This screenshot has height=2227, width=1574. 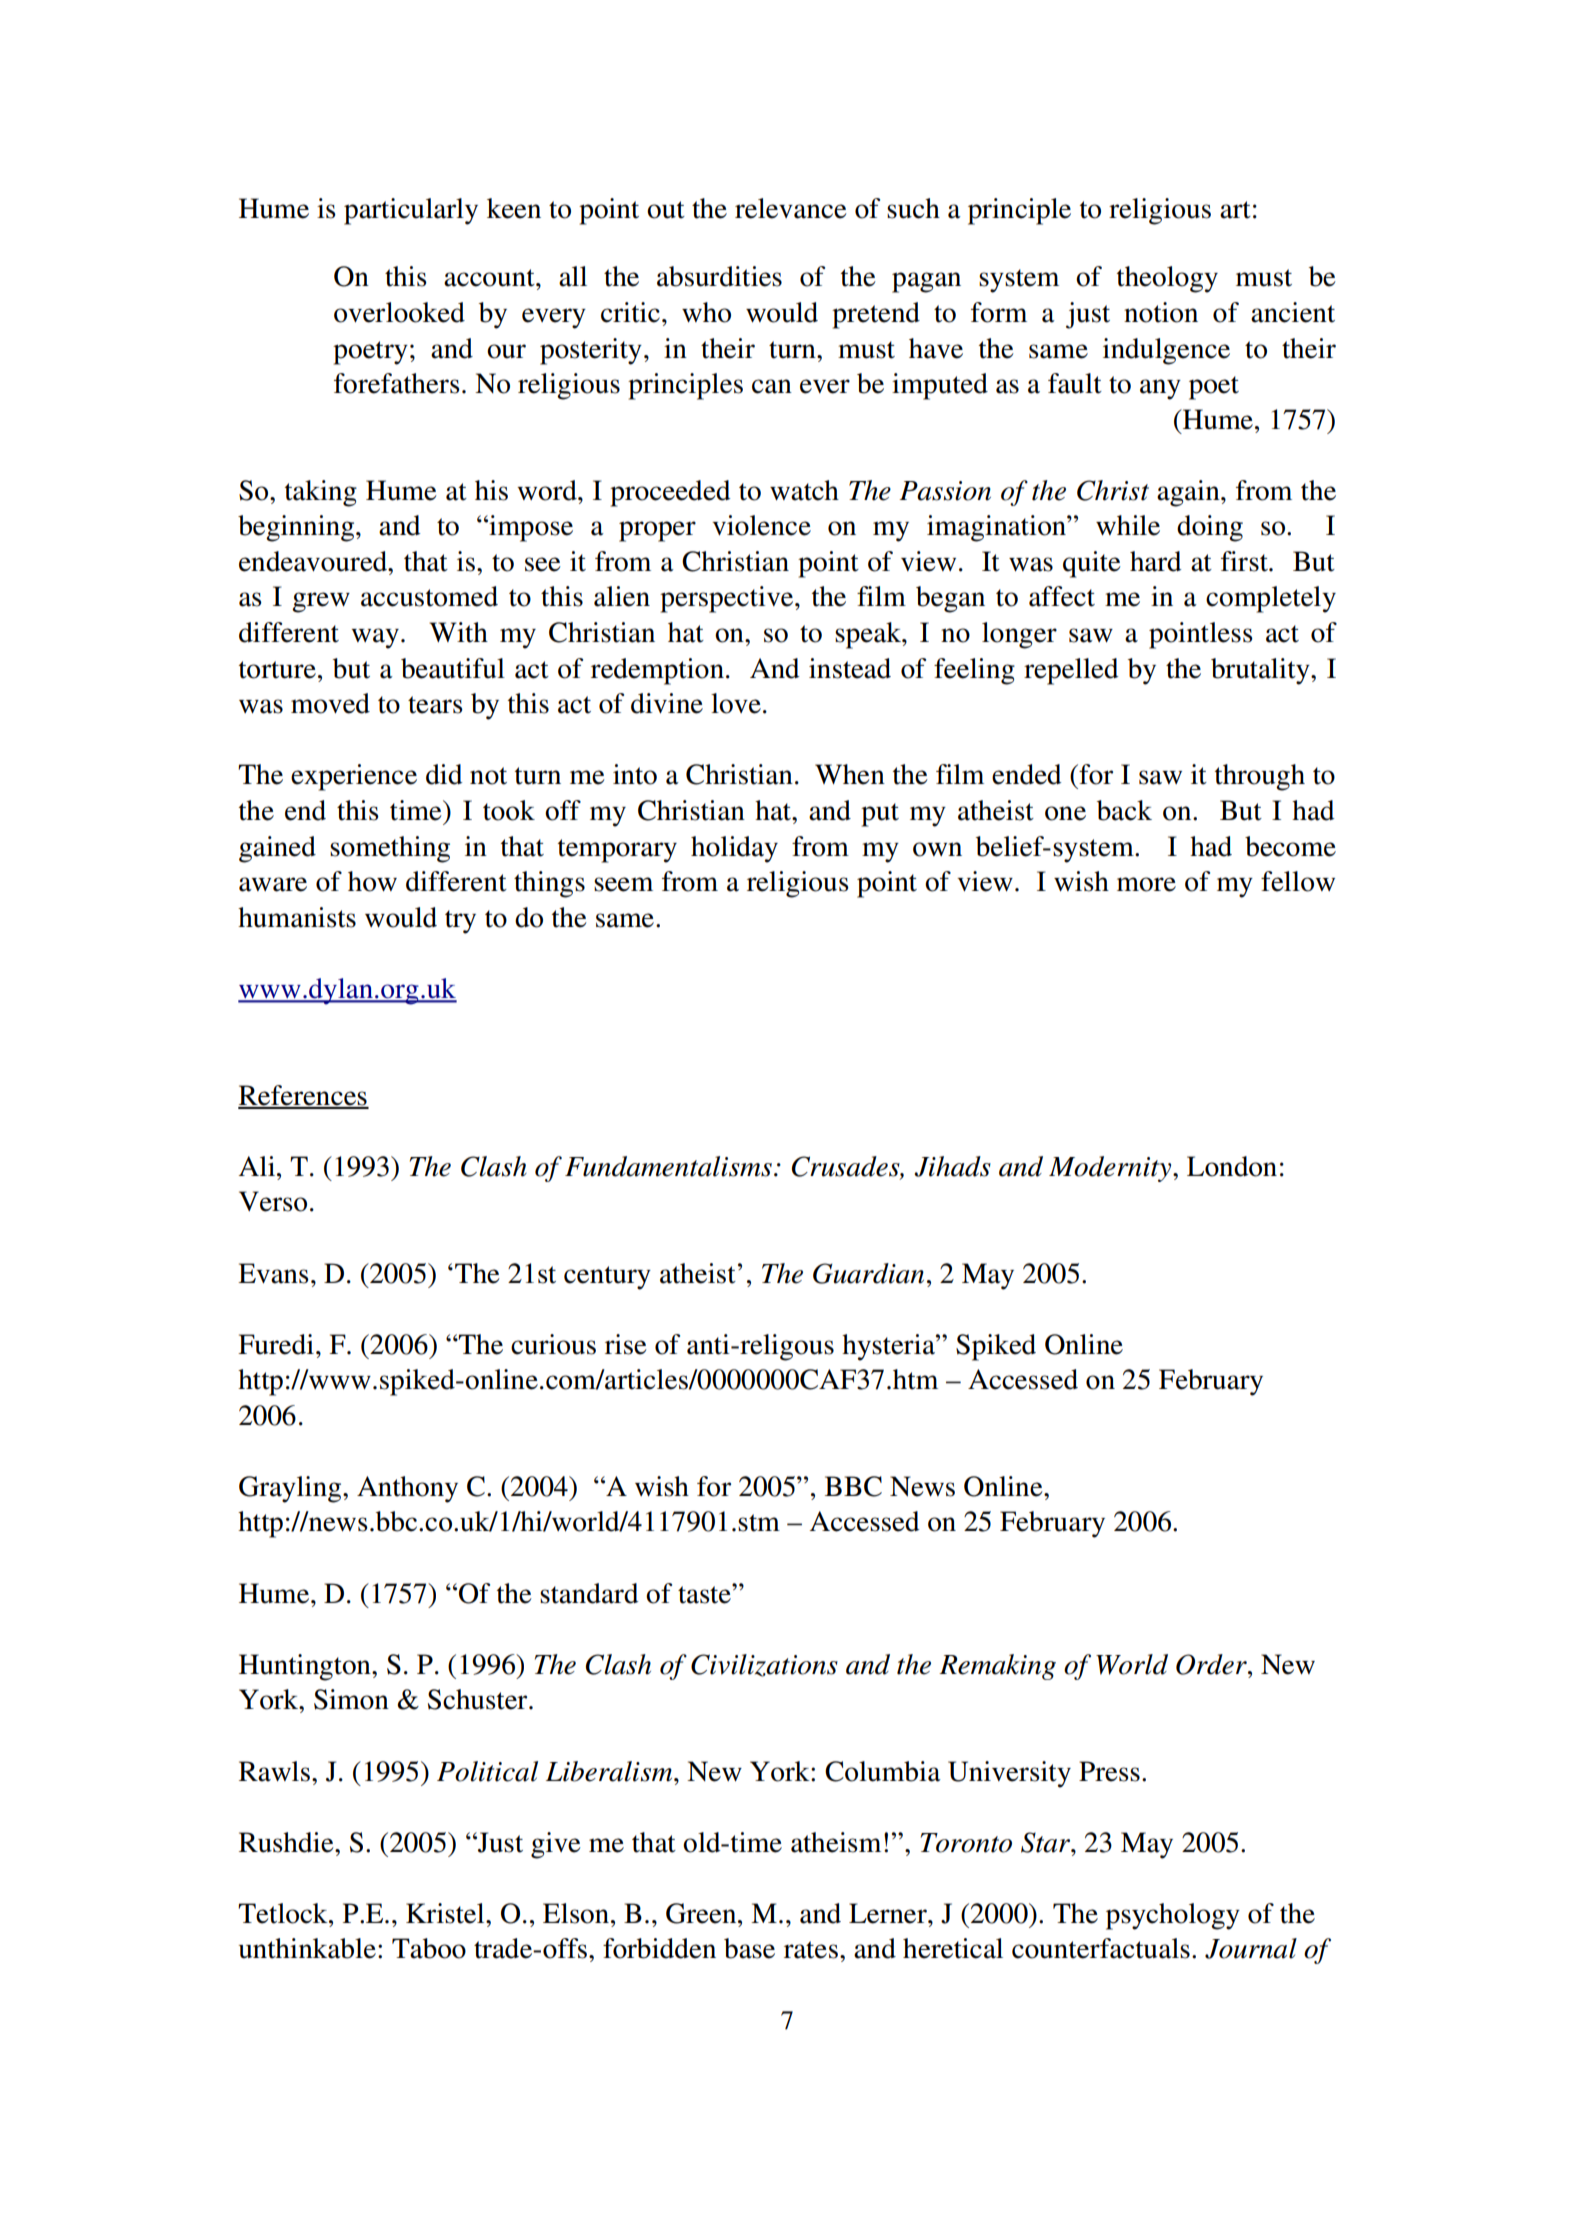 I want to click on particularly, so click(x=411, y=211).
